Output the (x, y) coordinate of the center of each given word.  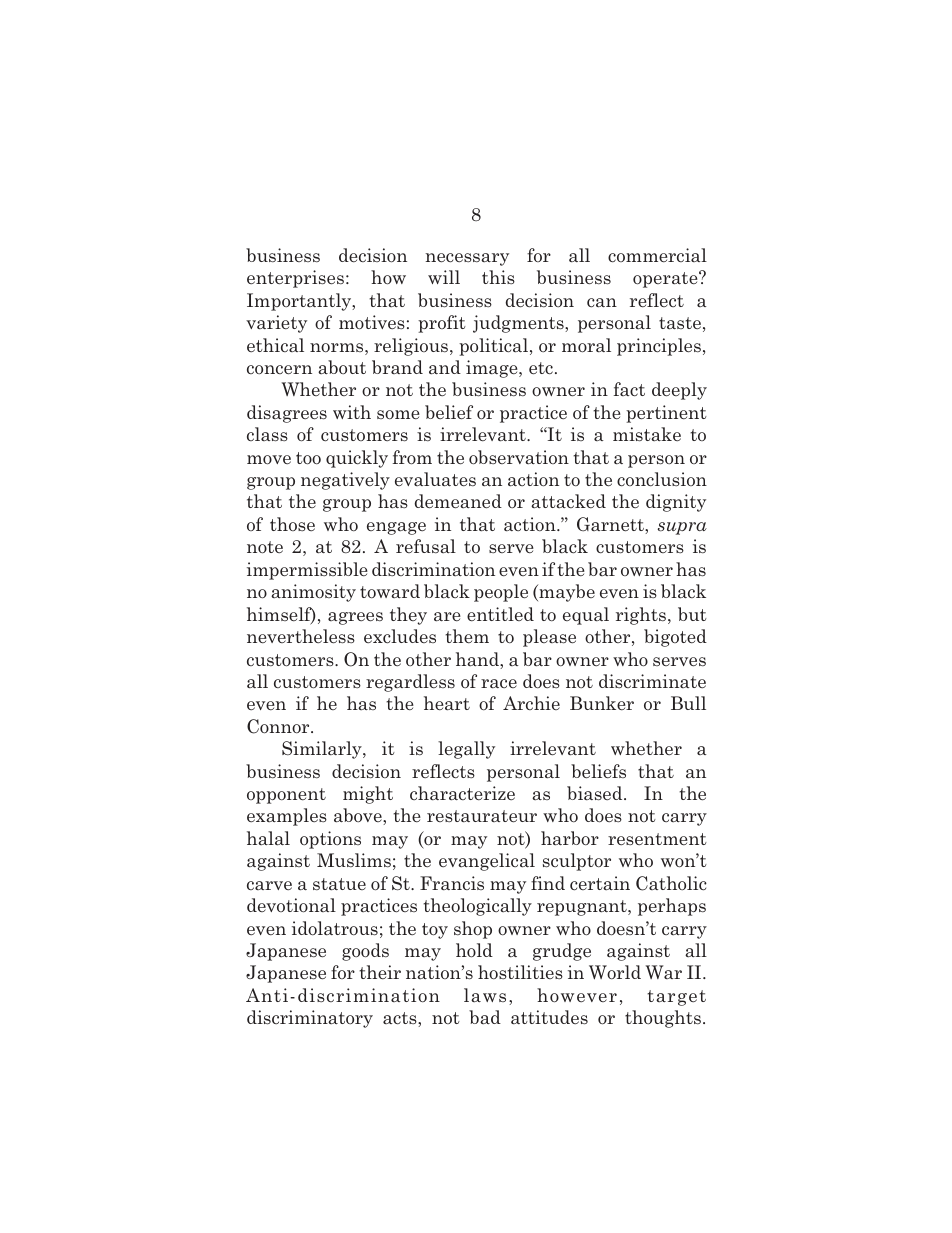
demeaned (458, 501)
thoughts (663, 1019)
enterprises (295, 279)
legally (466, 750)
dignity (676, 503)
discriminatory (310, 1019)
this (498, 277)
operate (666, 279)
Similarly (323, 750)
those (292, 524)
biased (596, 793)
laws (485, 995)
